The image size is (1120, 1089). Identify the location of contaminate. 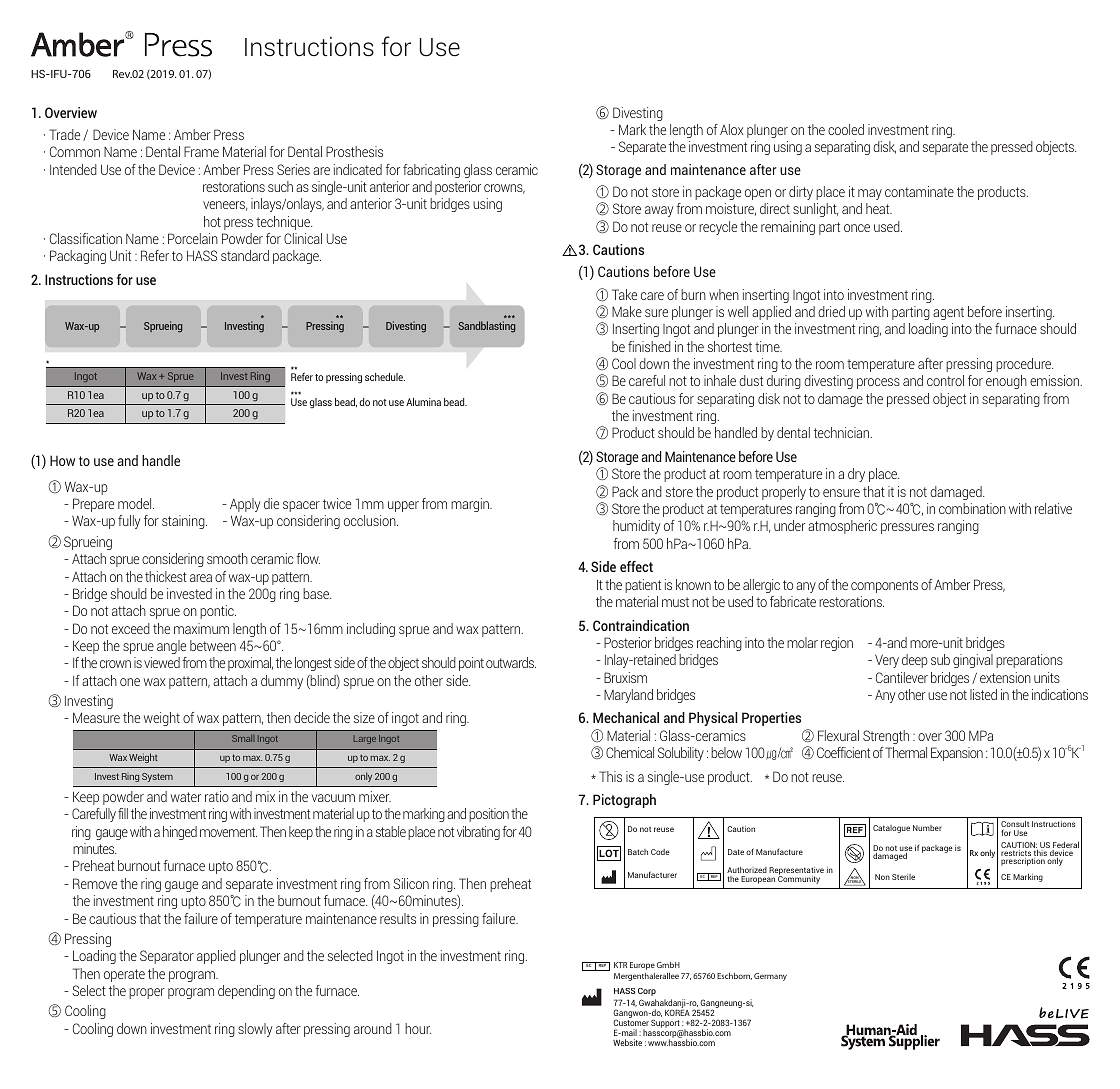
(919, 191).
